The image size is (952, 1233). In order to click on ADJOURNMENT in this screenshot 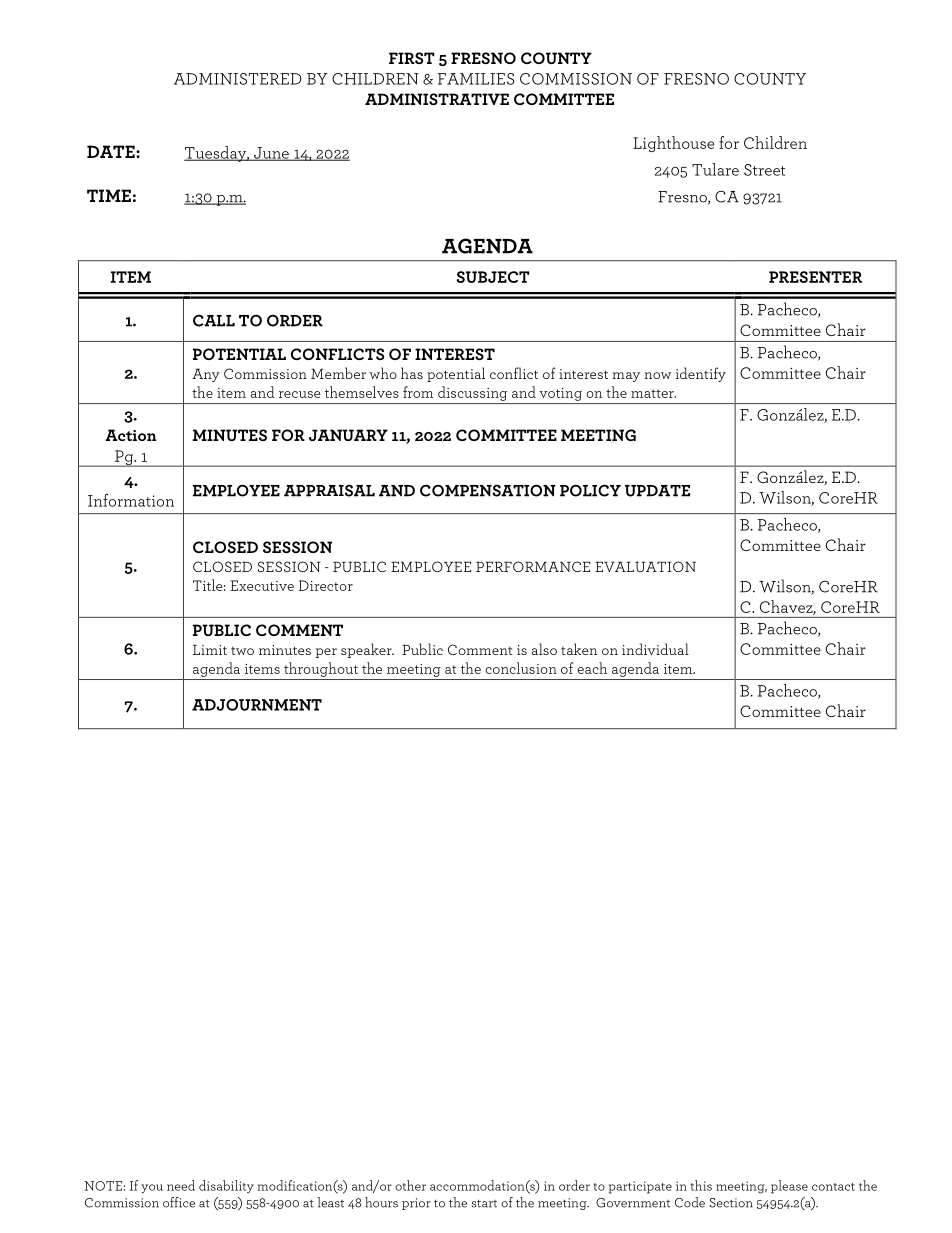, I will do `click(257, 705)`.
